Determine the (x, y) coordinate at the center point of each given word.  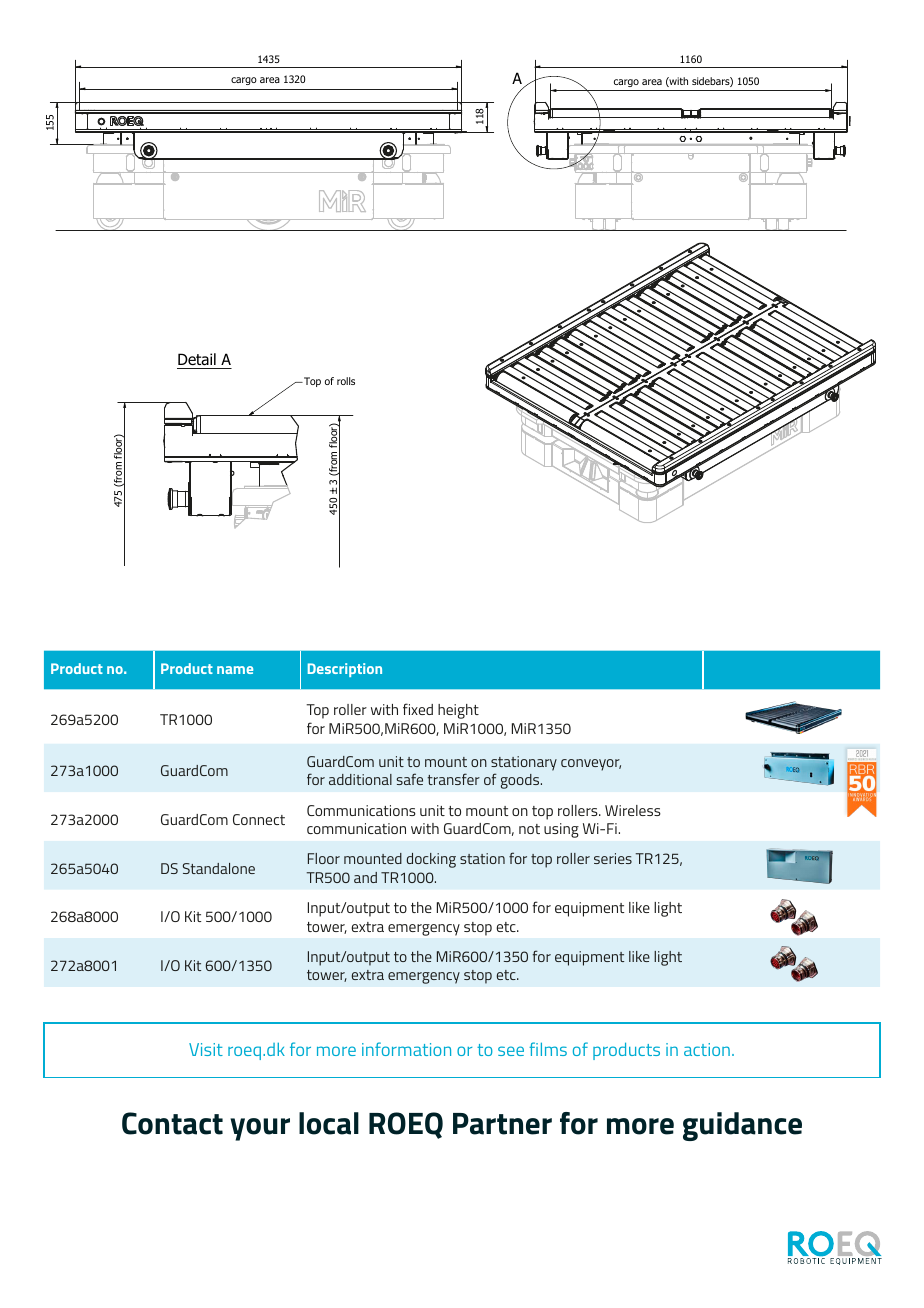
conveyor (591, 765)
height (458, 711)
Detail (197, 359)
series (613, 858)
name (235, 670)
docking (431, 860)
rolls (346, 381)
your (260, 1129)
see (511, 1051)
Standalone (219, 868)
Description (345, 670)
